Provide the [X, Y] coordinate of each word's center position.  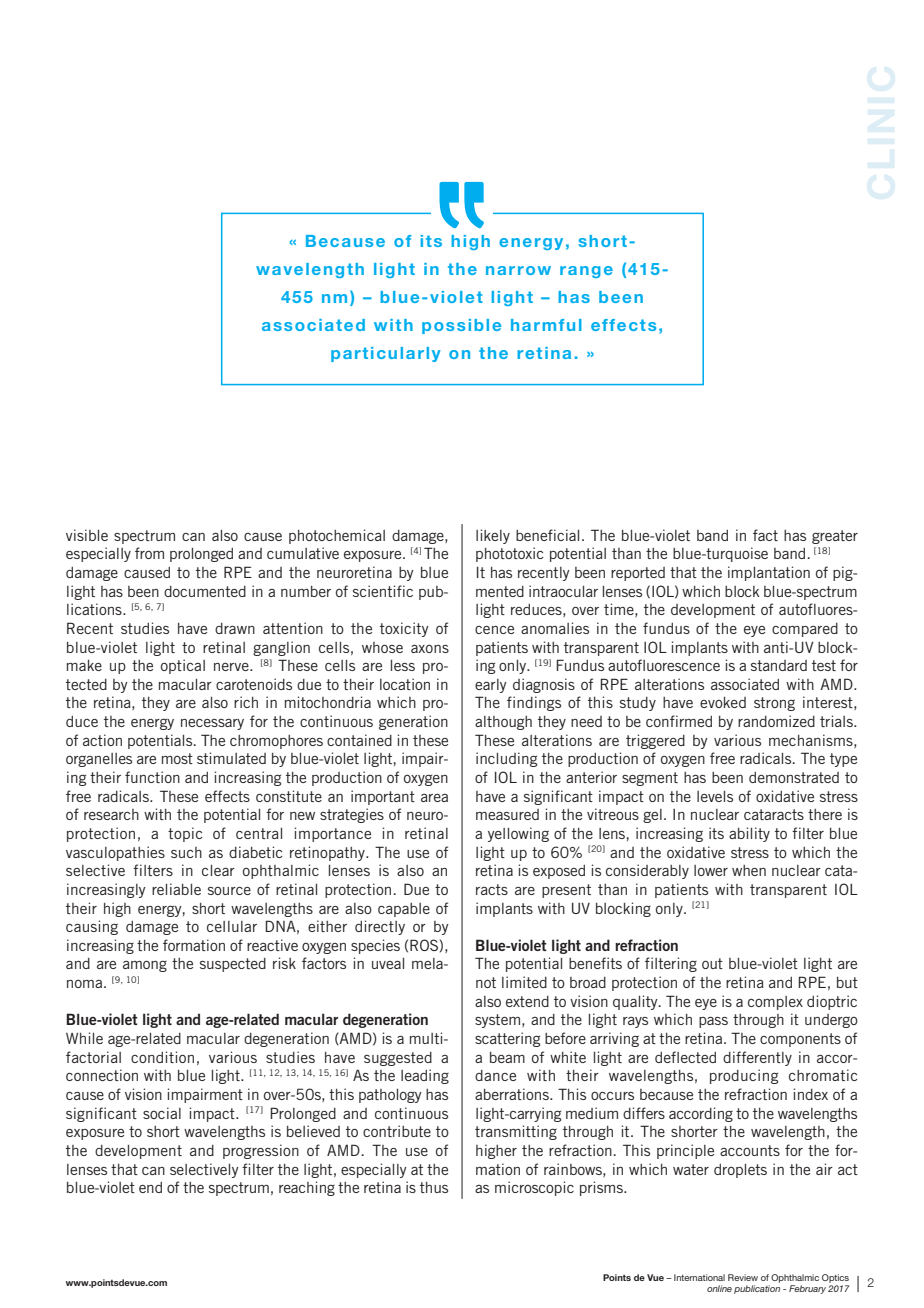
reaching [307, 1188]
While [84, 1038]
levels [715, 796]
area [434, 798]
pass [713, 1022]
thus [434, 1187]
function [152, 777]
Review [743, 1277]
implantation [769, 573]
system [497, 1021]
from [149, 553]
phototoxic [510, 554]
